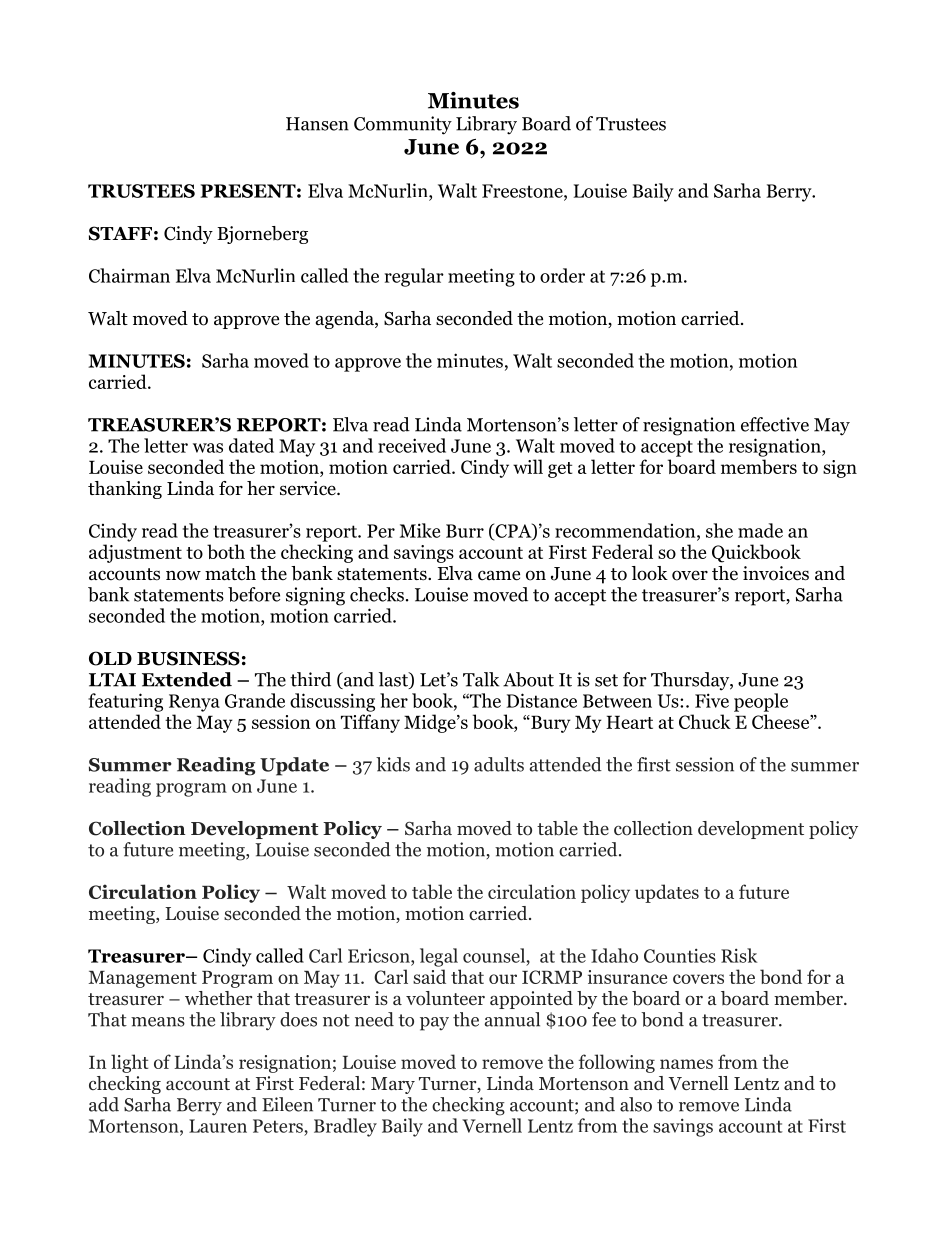 Image resolution: width=952 pixels, height=1233 pixels. Describe the element at coordinates (393, 1085) in the screenshot. I see `Mary` at that location.
